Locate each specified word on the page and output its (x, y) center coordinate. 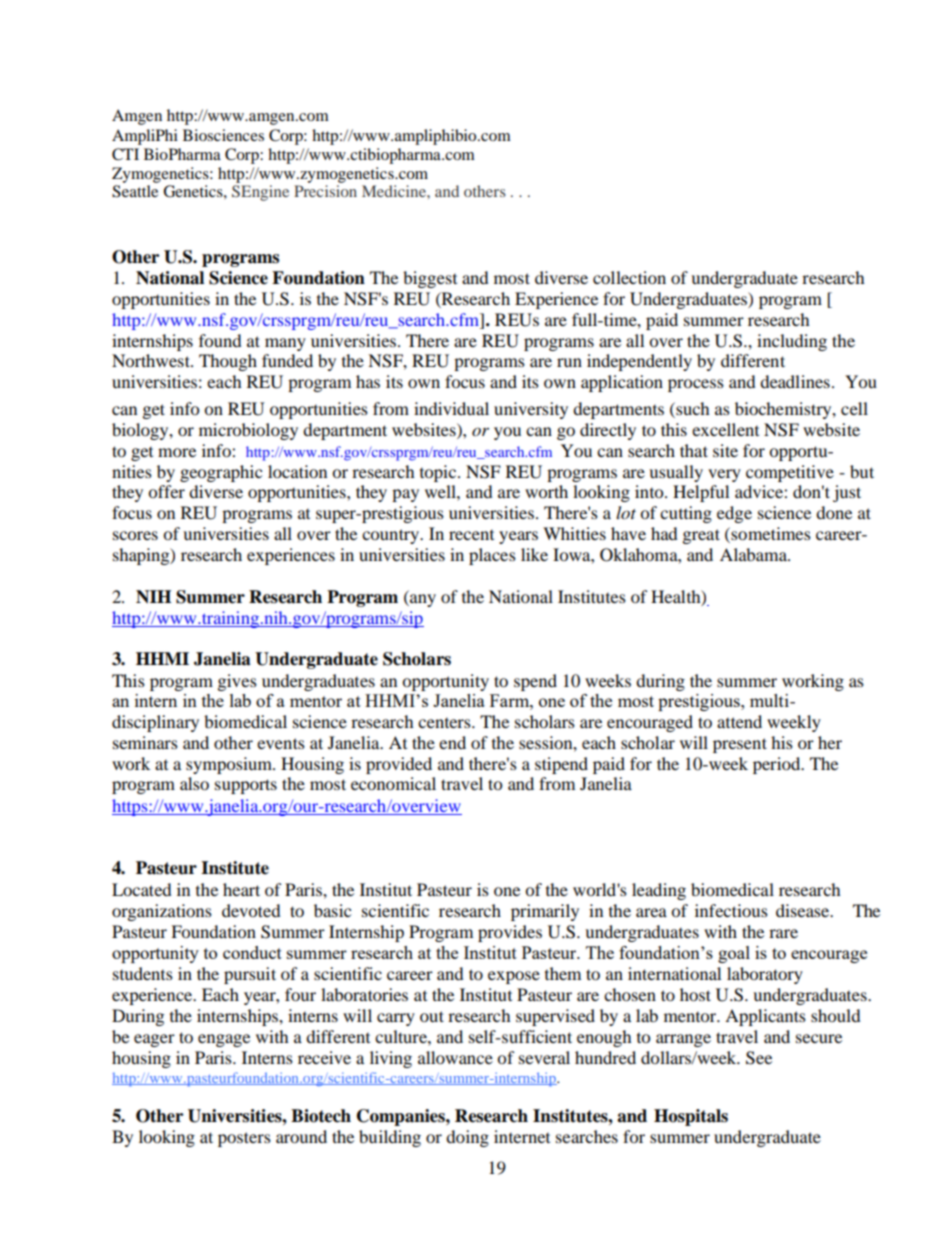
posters (244, 1139)
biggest (430, 279)
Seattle (135, 191)
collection (629, 277)
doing (467, 1138)
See (759, 1058)
